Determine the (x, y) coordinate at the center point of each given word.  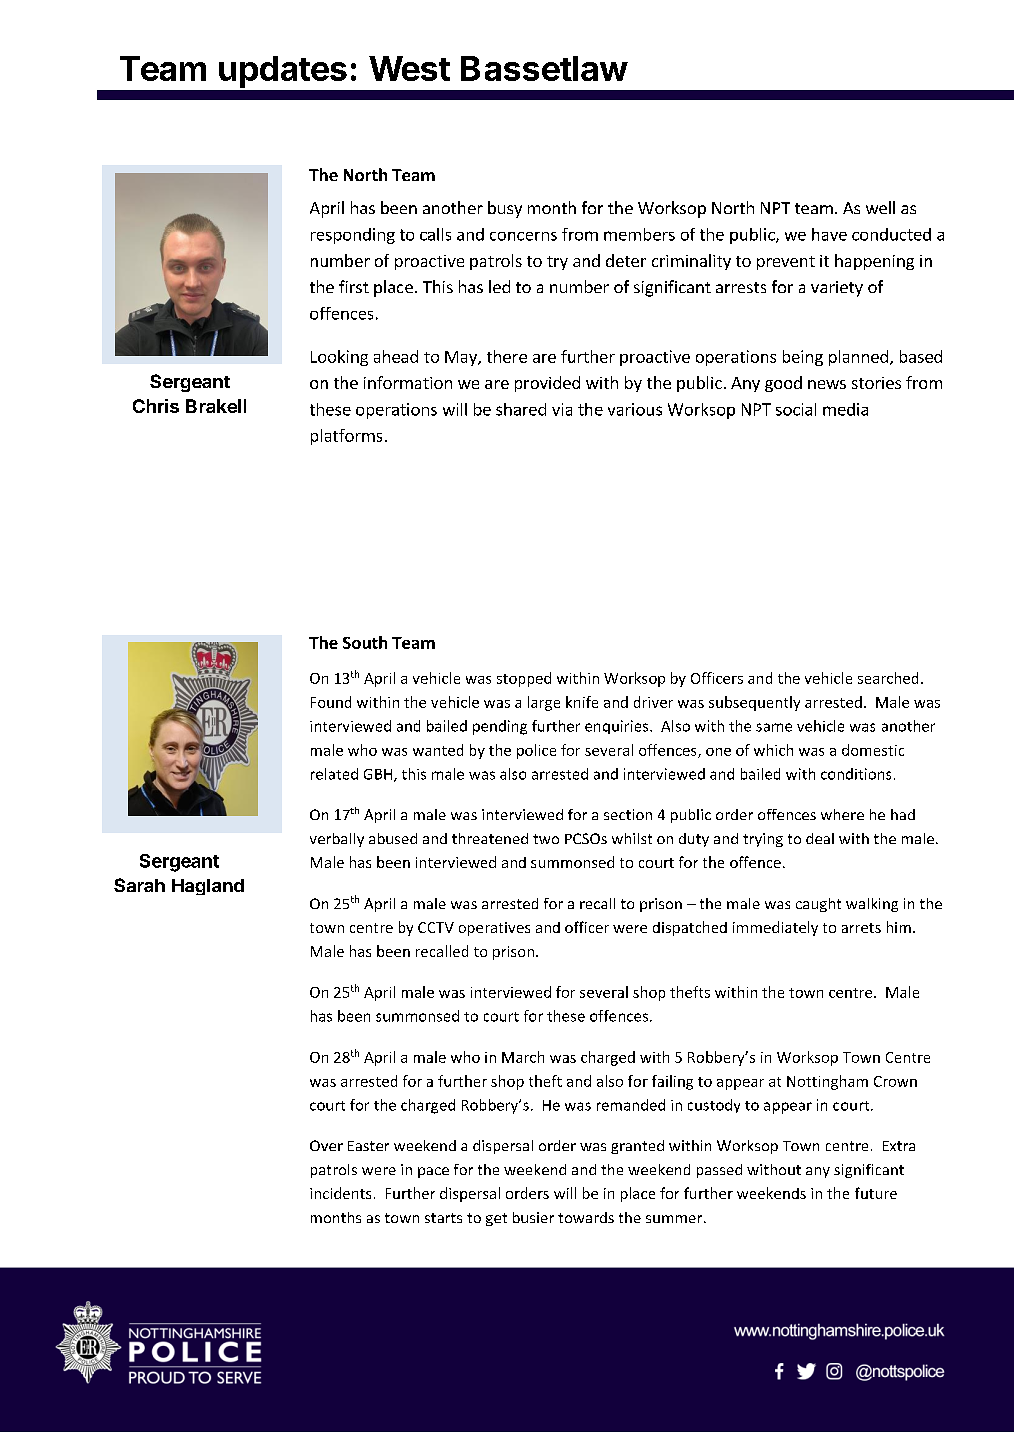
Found (331, 702)
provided (547, 384)
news (827, 384)
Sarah (139, 885)
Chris (156, 406)
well (880, 207)
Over (326, 1145)
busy (505, 209)
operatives (494, 929)
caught (818, 905)
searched (888, 678)
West (409, 68)
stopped (524, 679)
